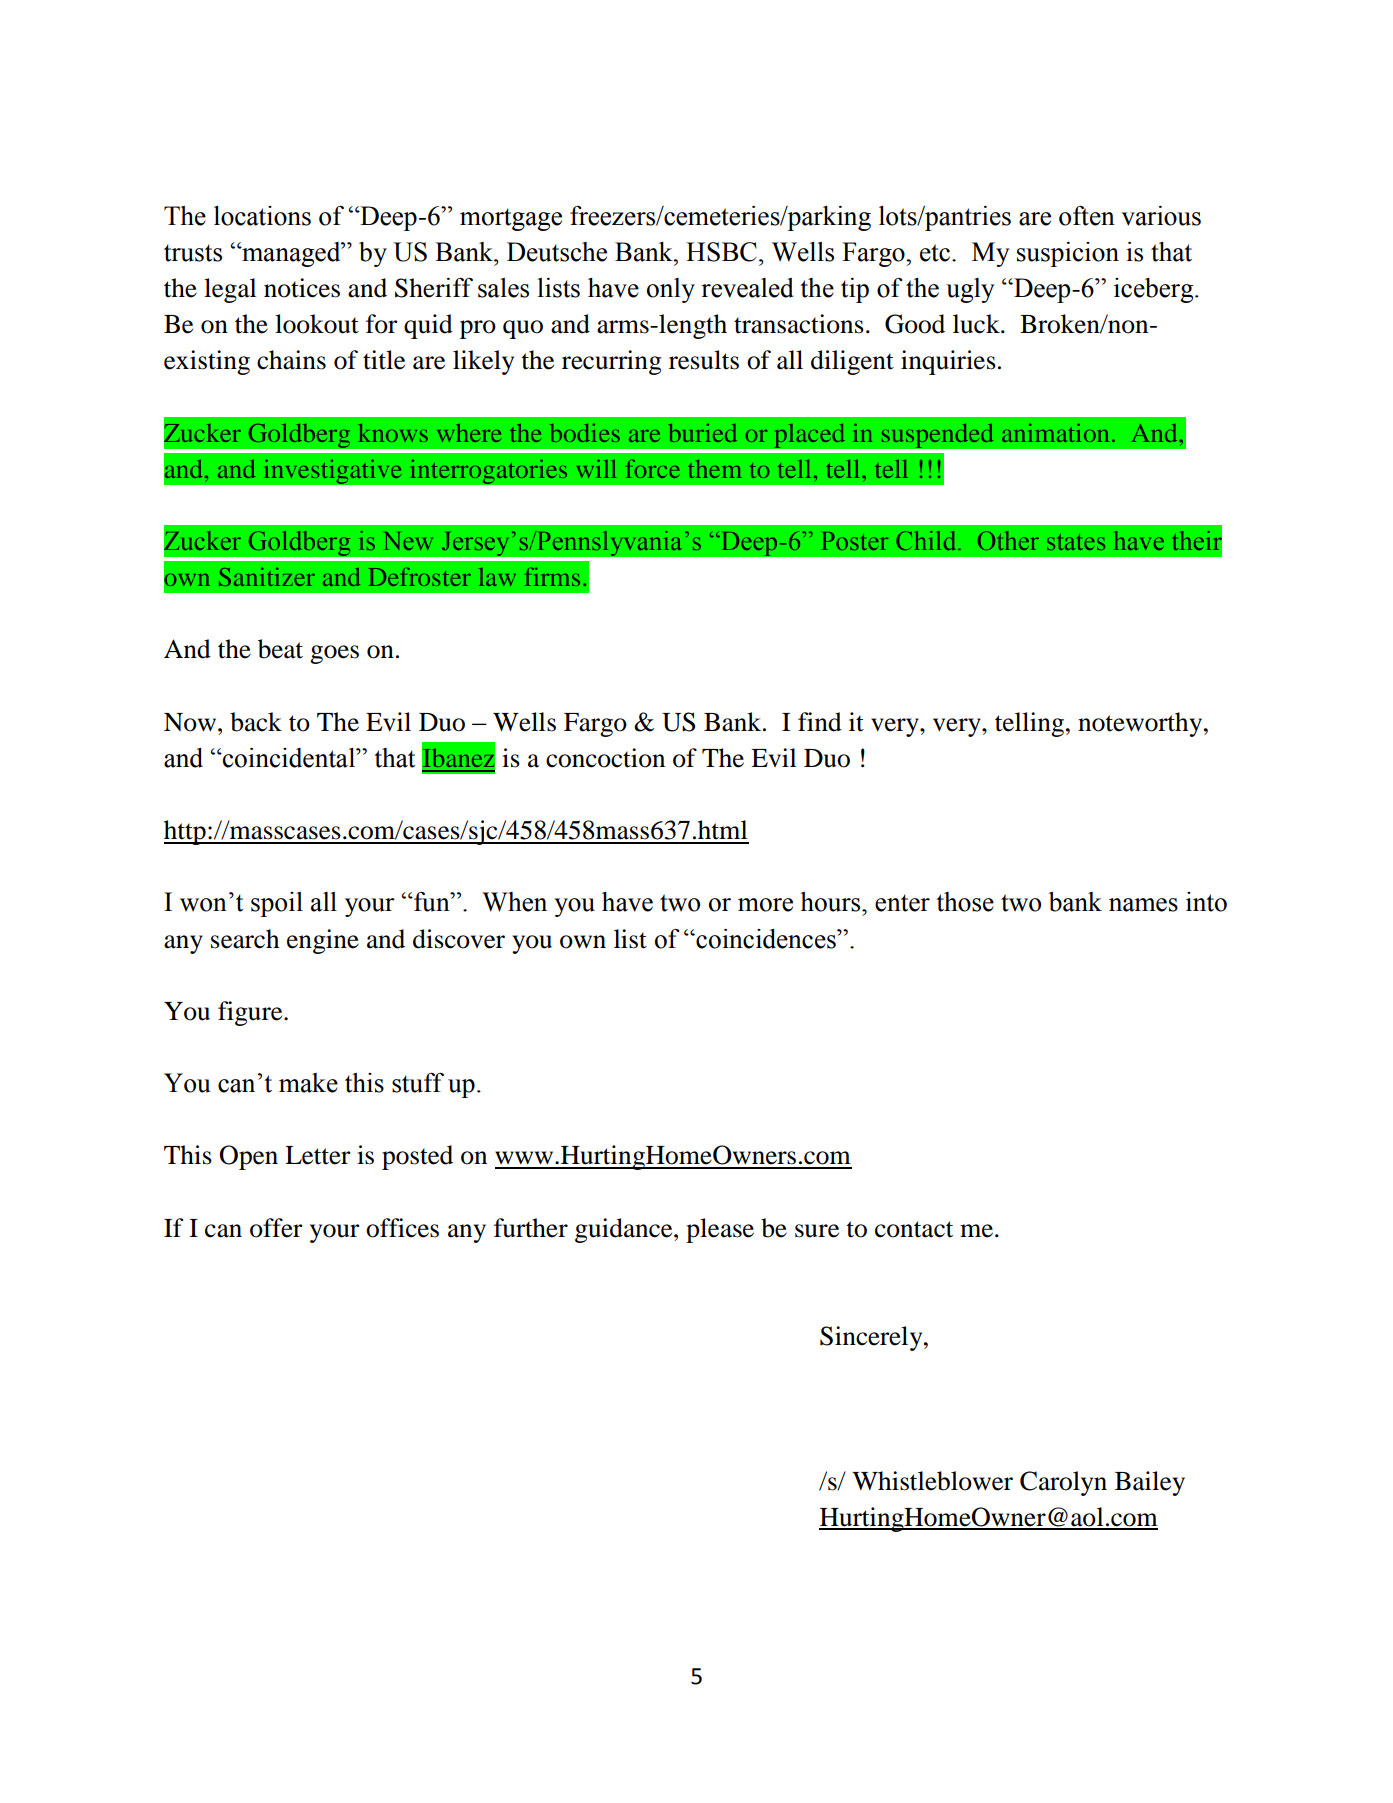 This page has width=1393, height=1803. Describe the element at coordinates (302, 288) in the page. I see `notices` at that location.
